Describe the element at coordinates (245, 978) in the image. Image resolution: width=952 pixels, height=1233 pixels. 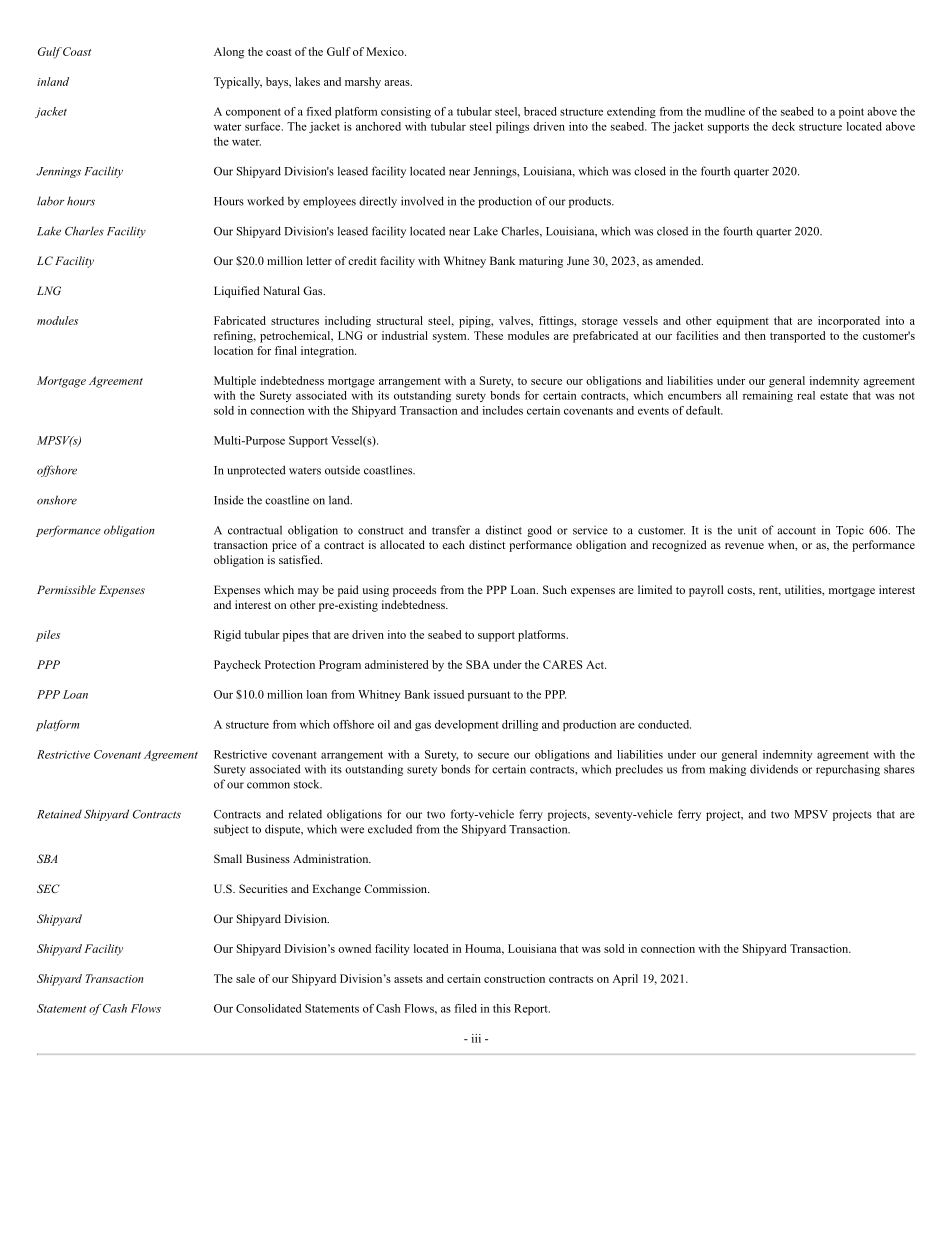
I see `sale` at that location.
